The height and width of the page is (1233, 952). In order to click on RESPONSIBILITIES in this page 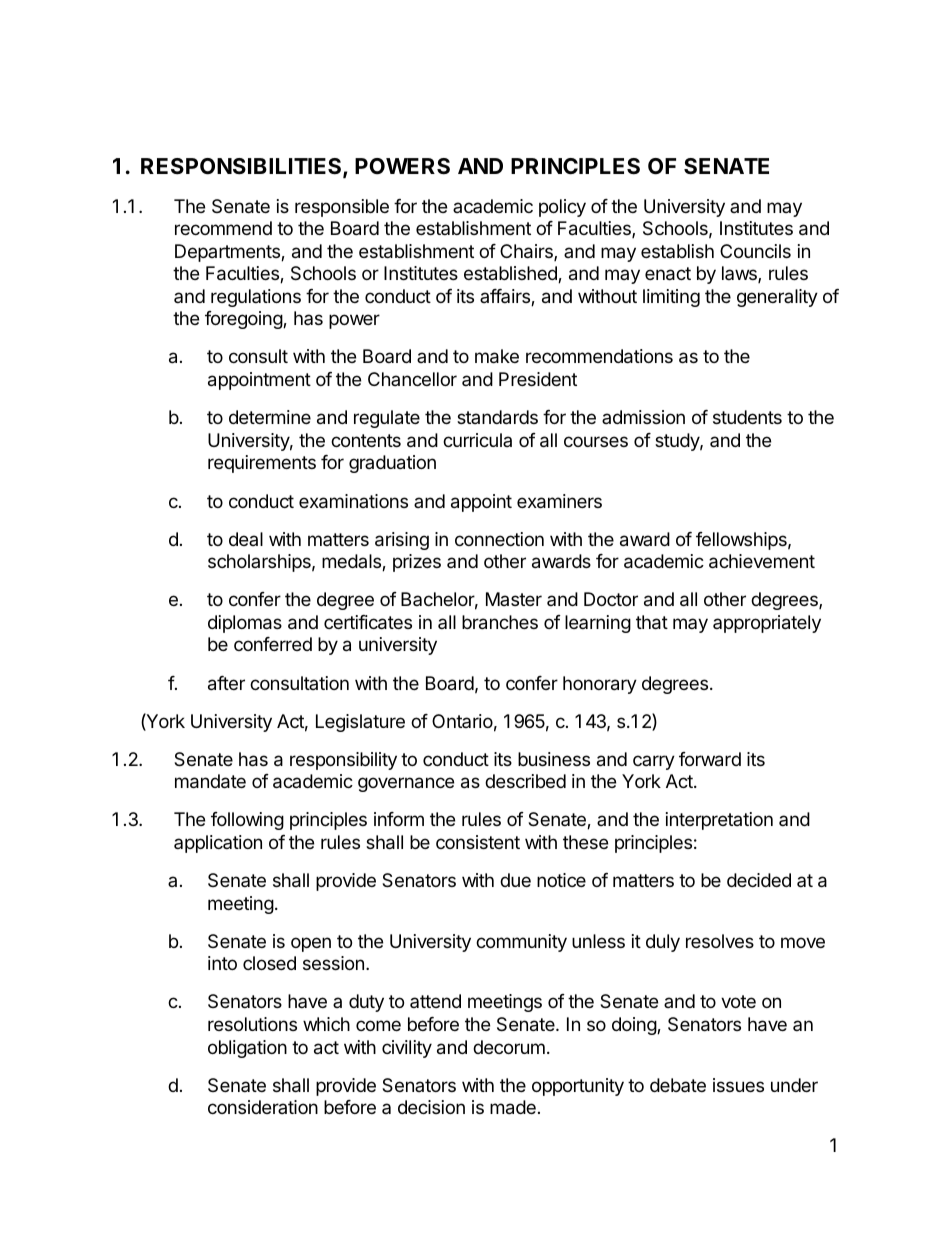, I will do `click(242, 167)`.
